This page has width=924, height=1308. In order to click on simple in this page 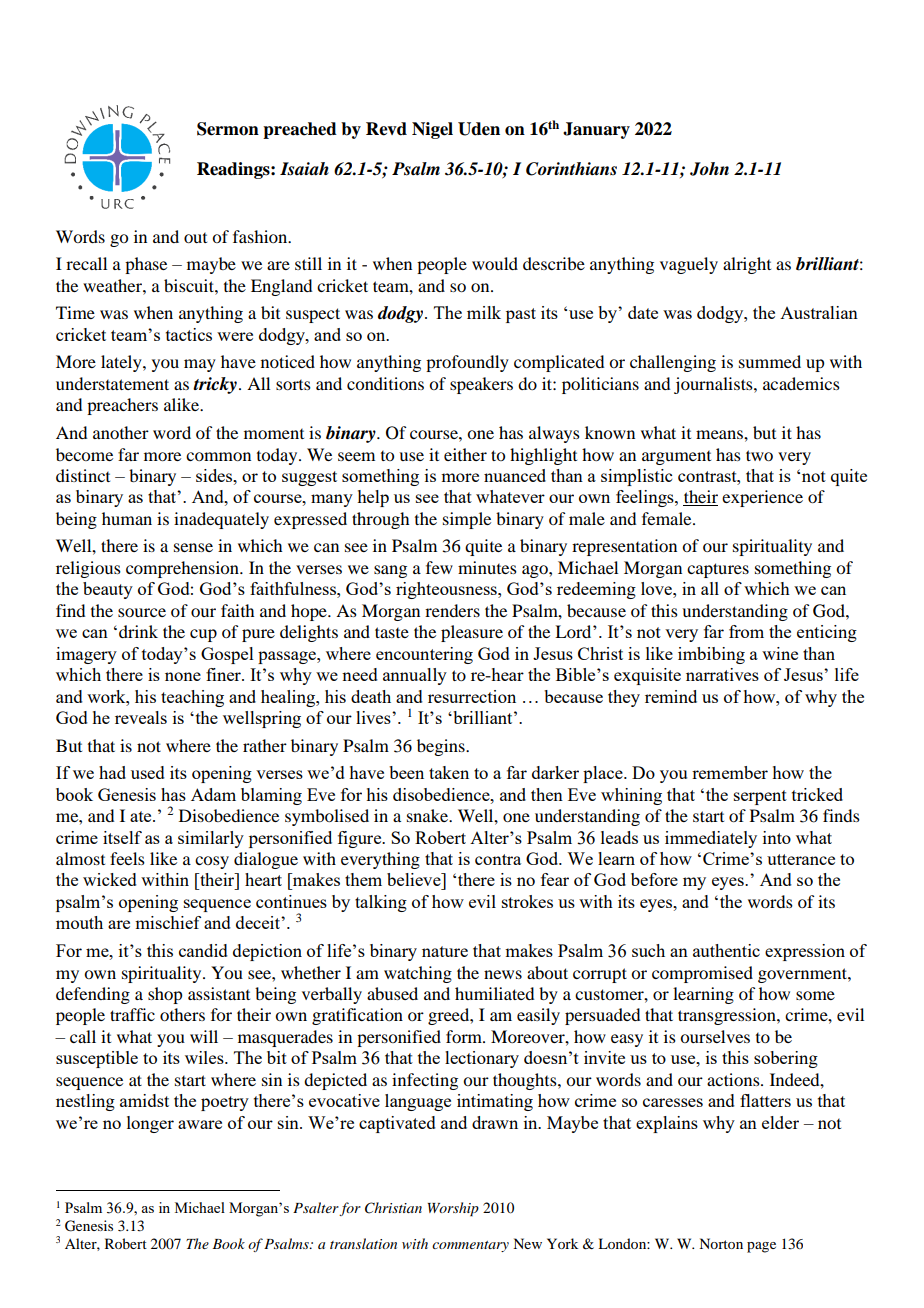, I will do `click(467, 520)`.
